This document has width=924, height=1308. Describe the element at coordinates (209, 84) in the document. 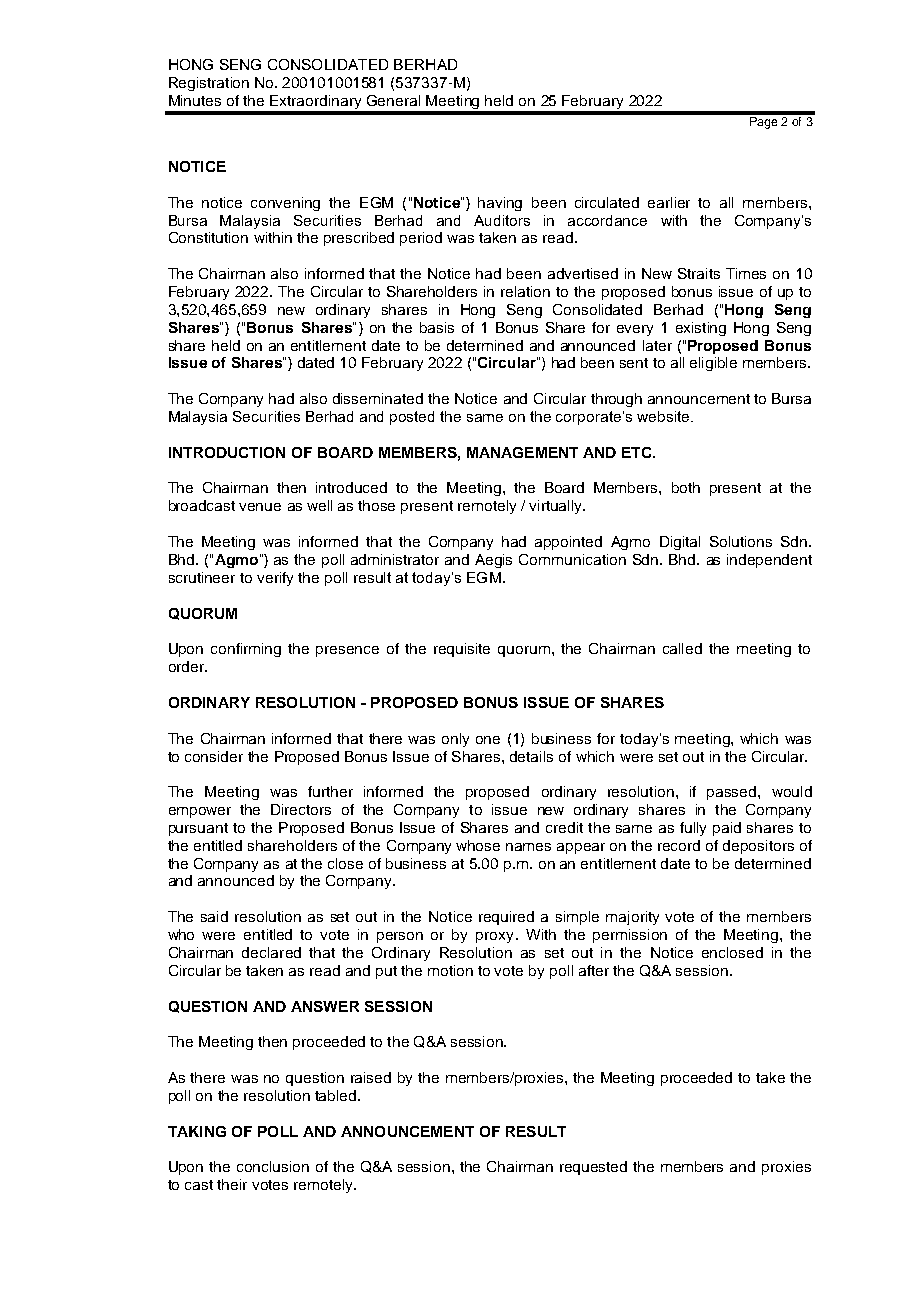

I see `Registration` at that location.
